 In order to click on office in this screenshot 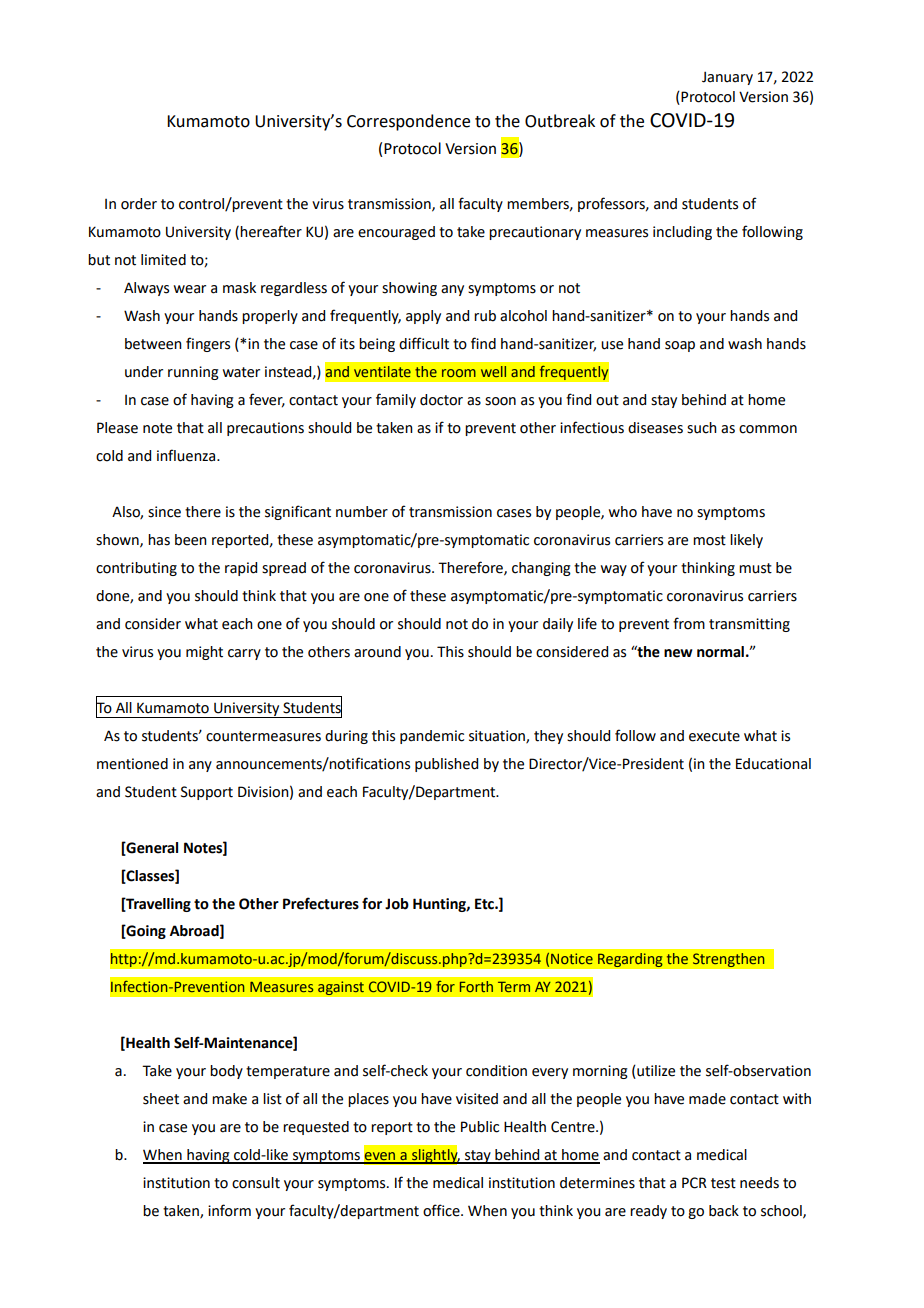, I will do `click(442, 1210)`.
